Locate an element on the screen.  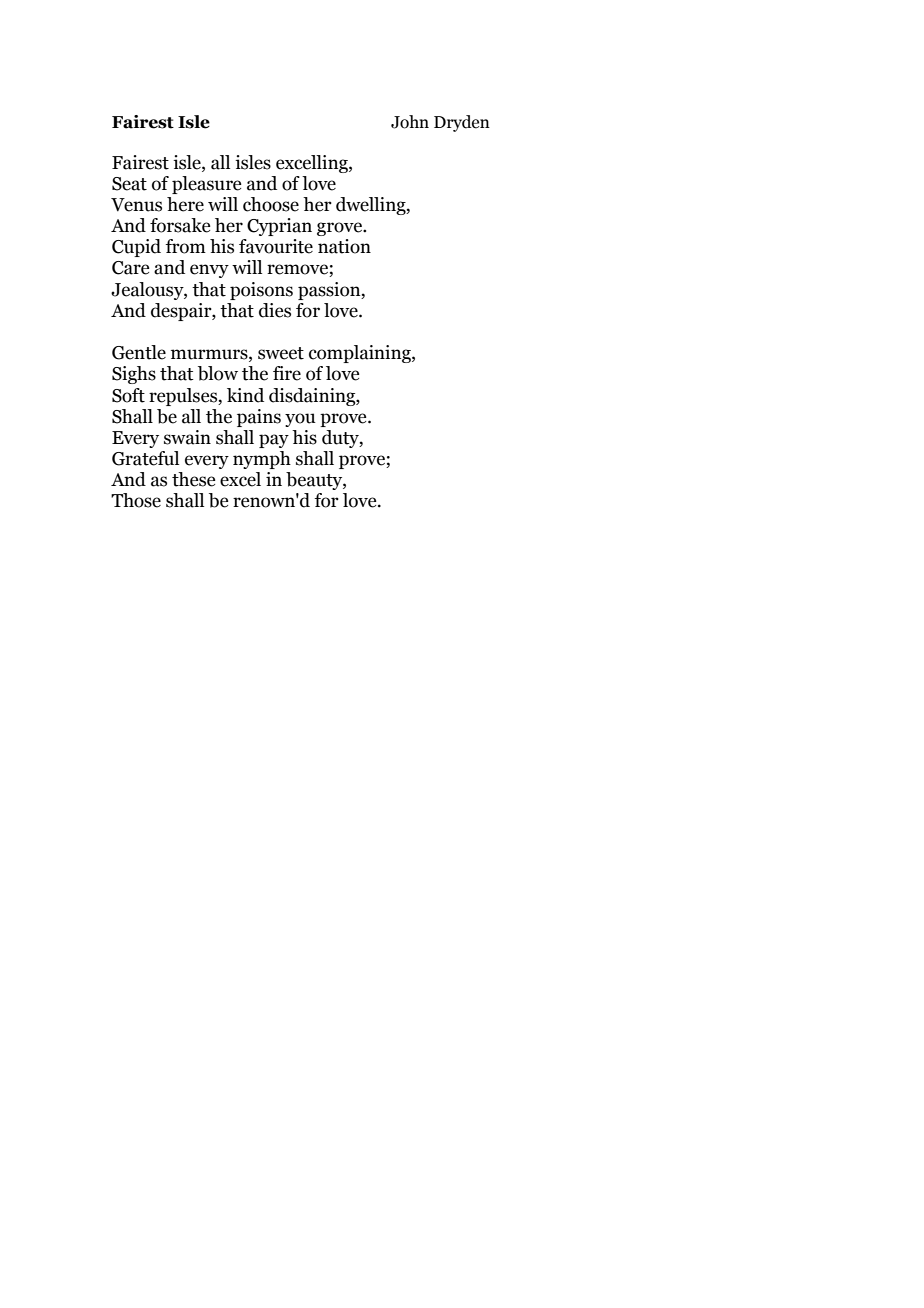
pay is located at coordinates (274, 441).
